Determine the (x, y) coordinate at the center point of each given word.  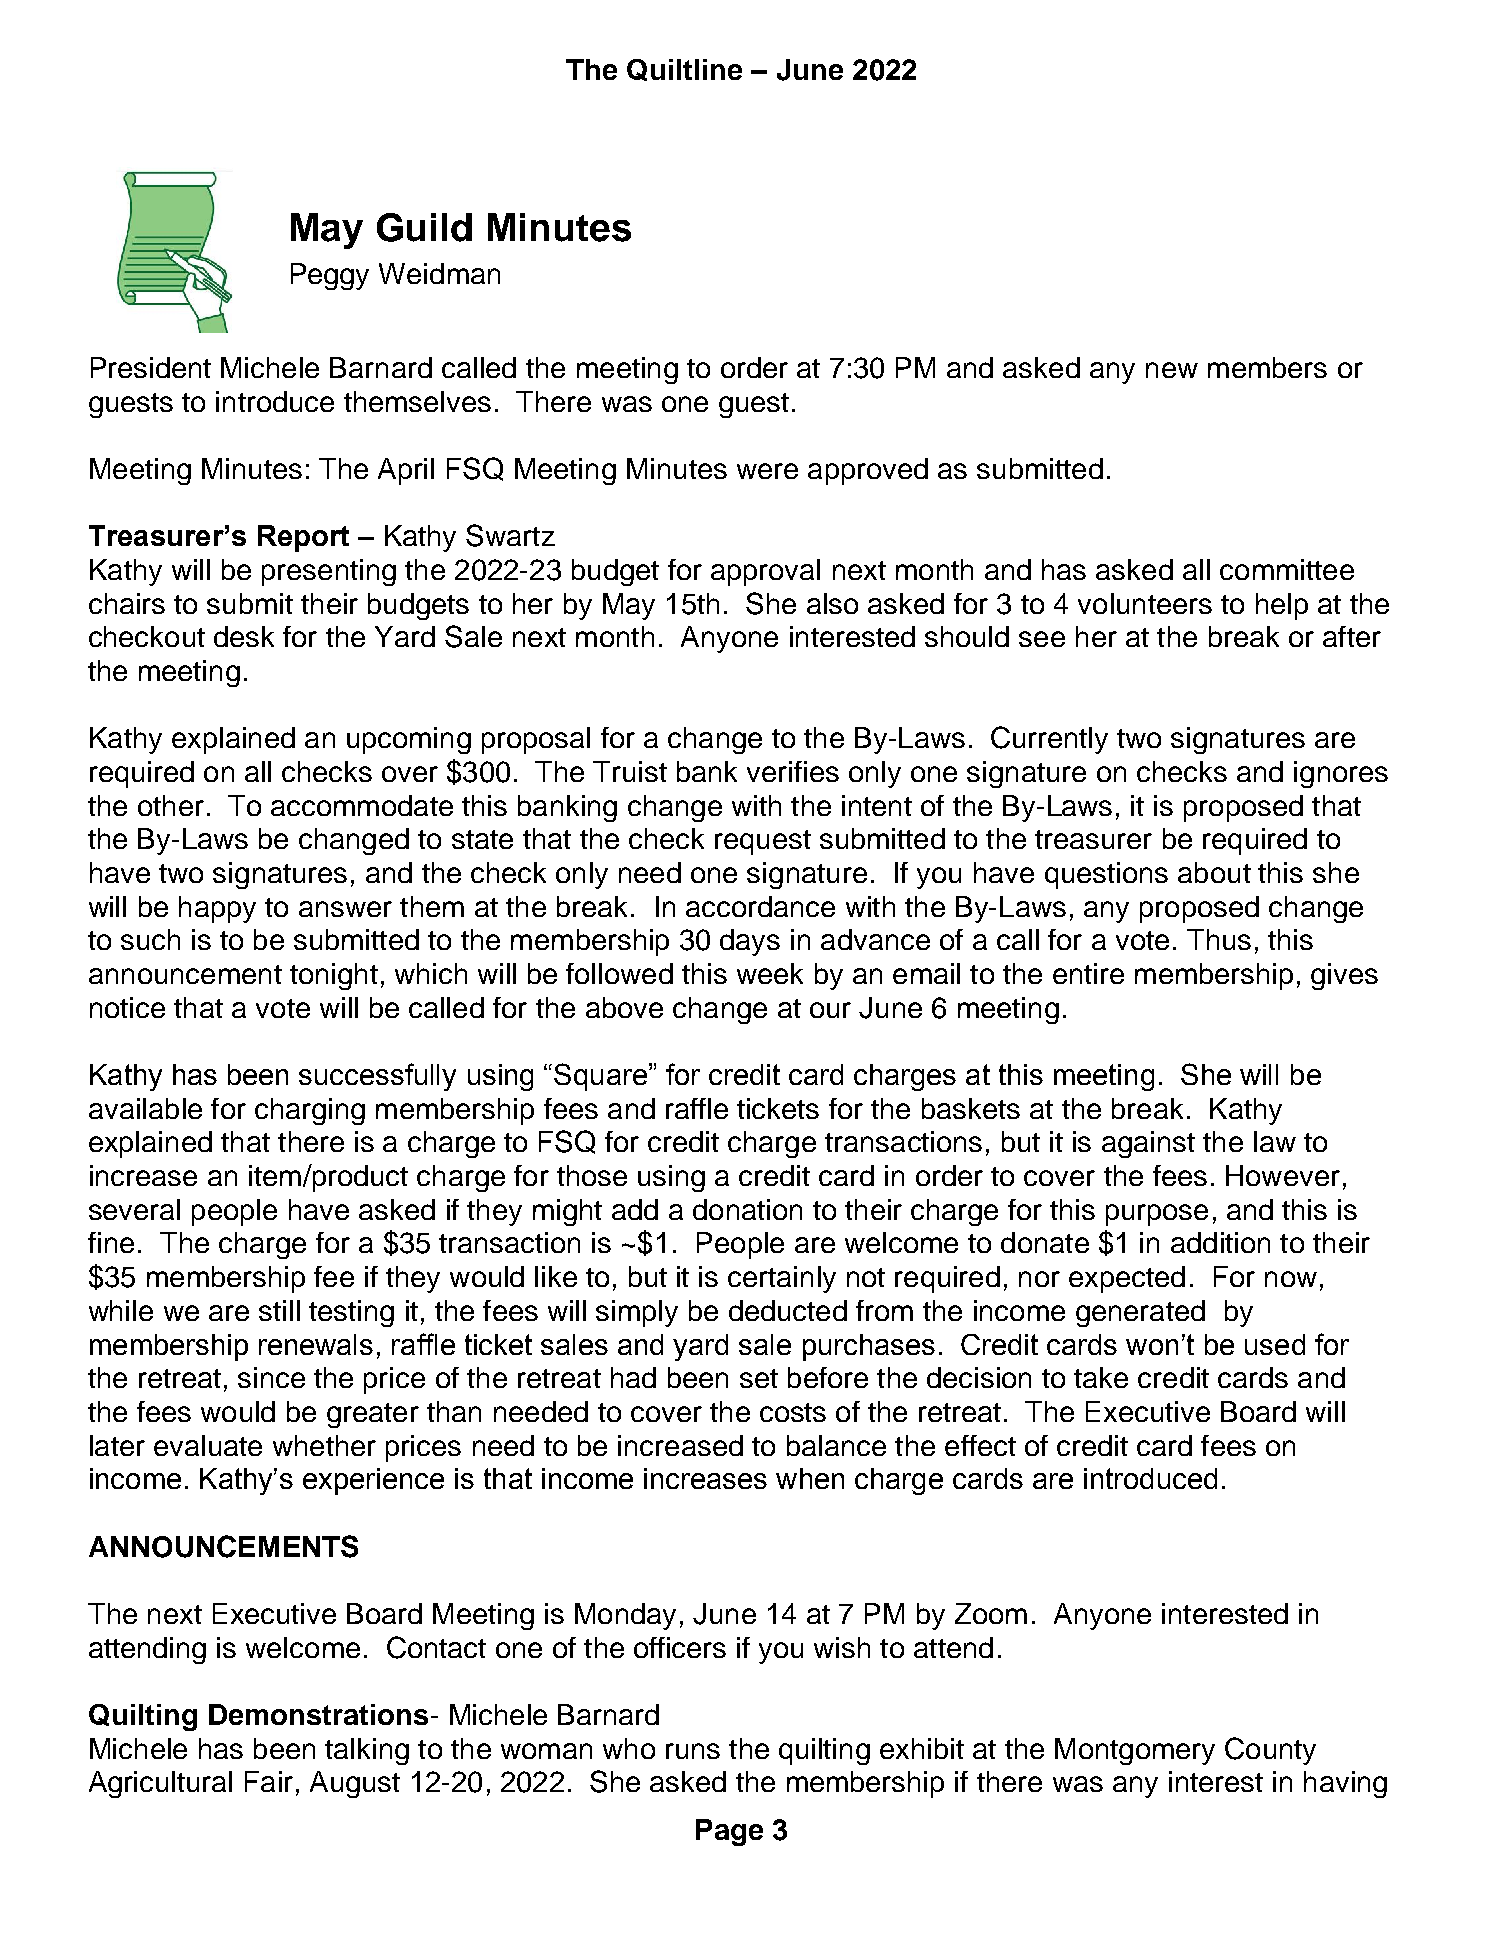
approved (868, 471)
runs (693, 1751)
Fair (269, 1781)
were (767, 471)
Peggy (330, 276)
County (1270, 1751)
